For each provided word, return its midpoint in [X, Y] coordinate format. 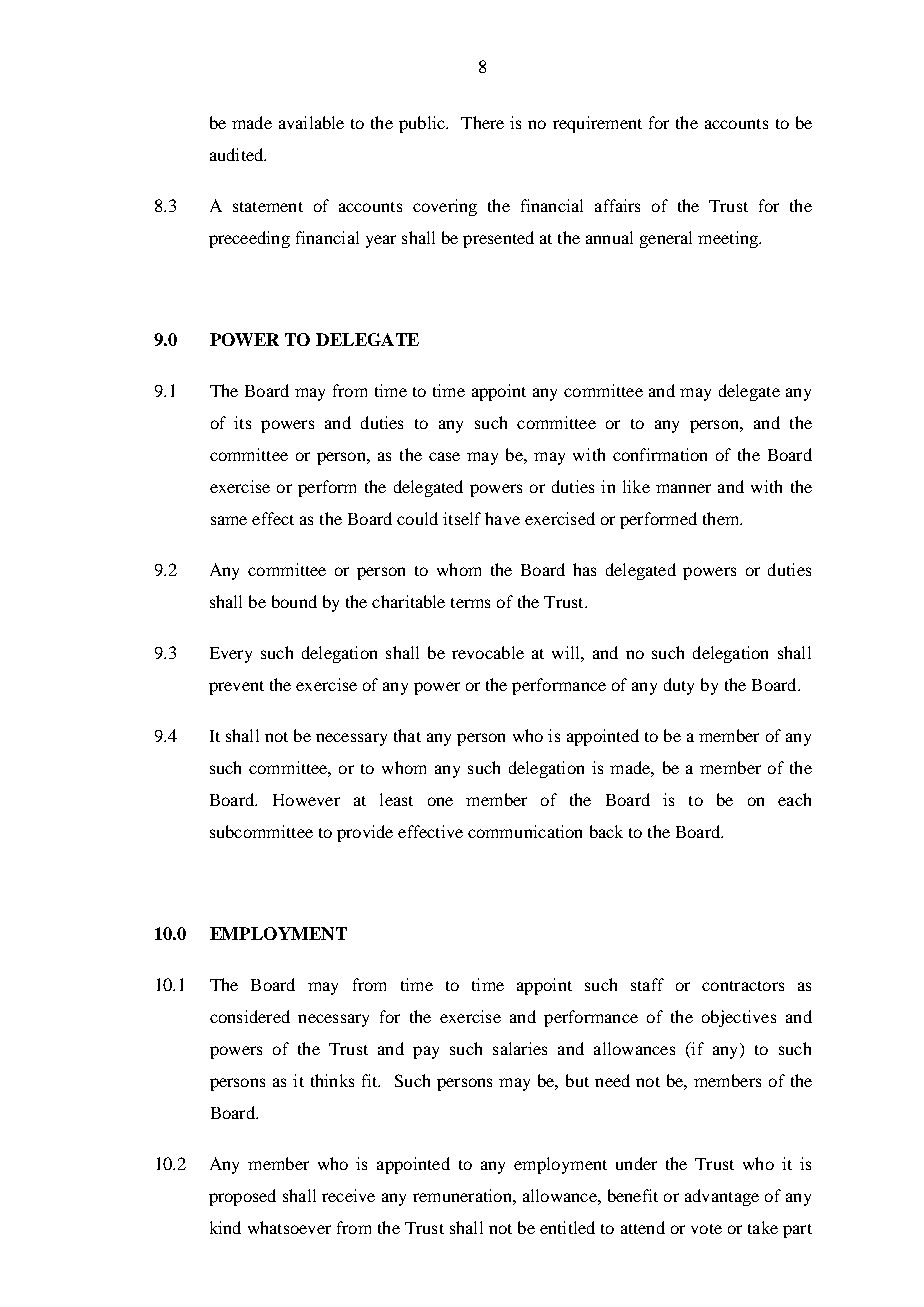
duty [679, 686]
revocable [488, 652]
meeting [729, 239]
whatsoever [289, 1227]
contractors [743, 986]
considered [250, 1016]
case [444, 456]
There [482, 122]
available [311, 122]
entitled [567, 1227]
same [229, 520]
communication [525, 831]
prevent [236, 688]
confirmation [660, 454]
